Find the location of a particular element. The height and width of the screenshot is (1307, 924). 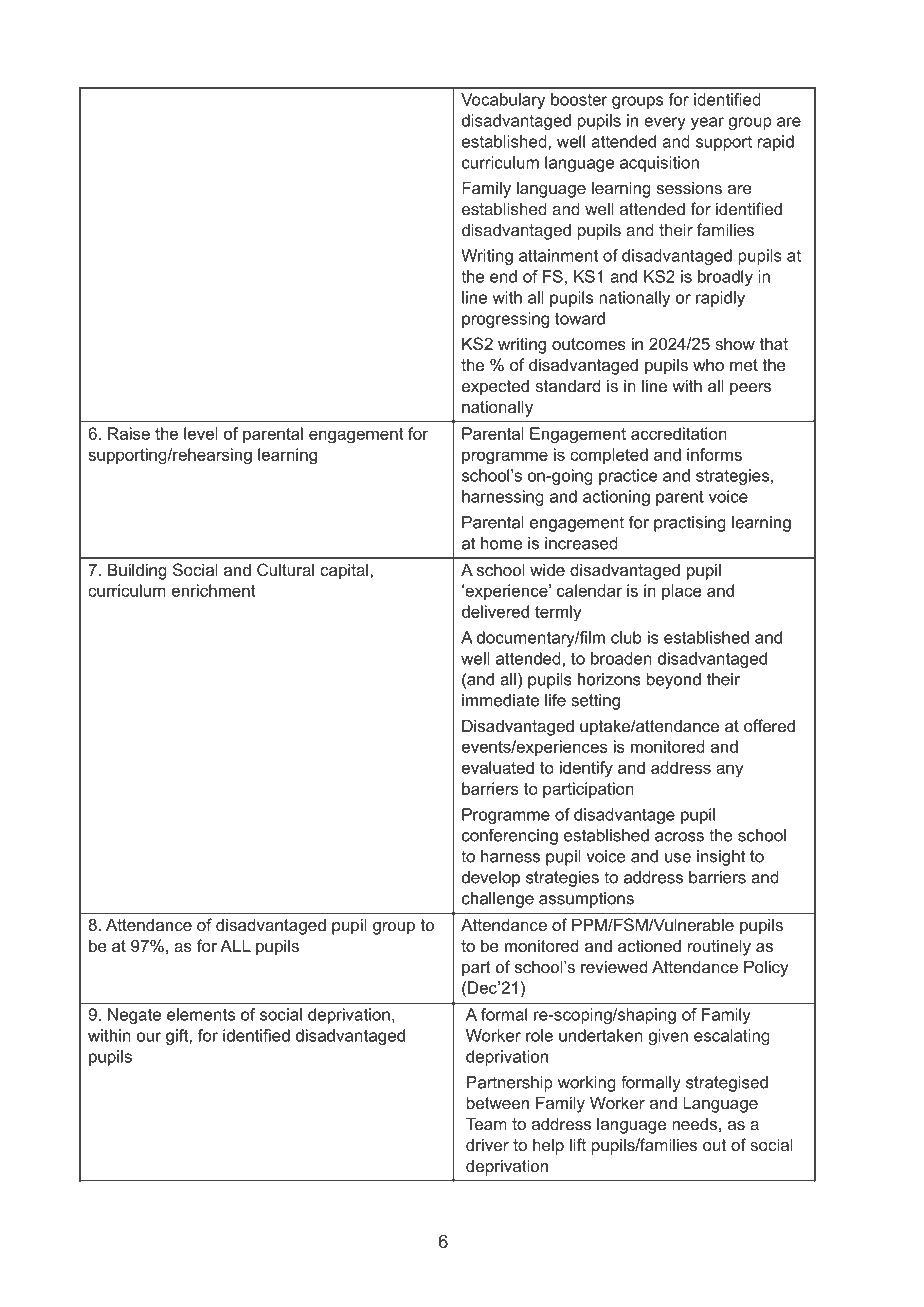

Vocabulary is located at coordinates (503, 101).
